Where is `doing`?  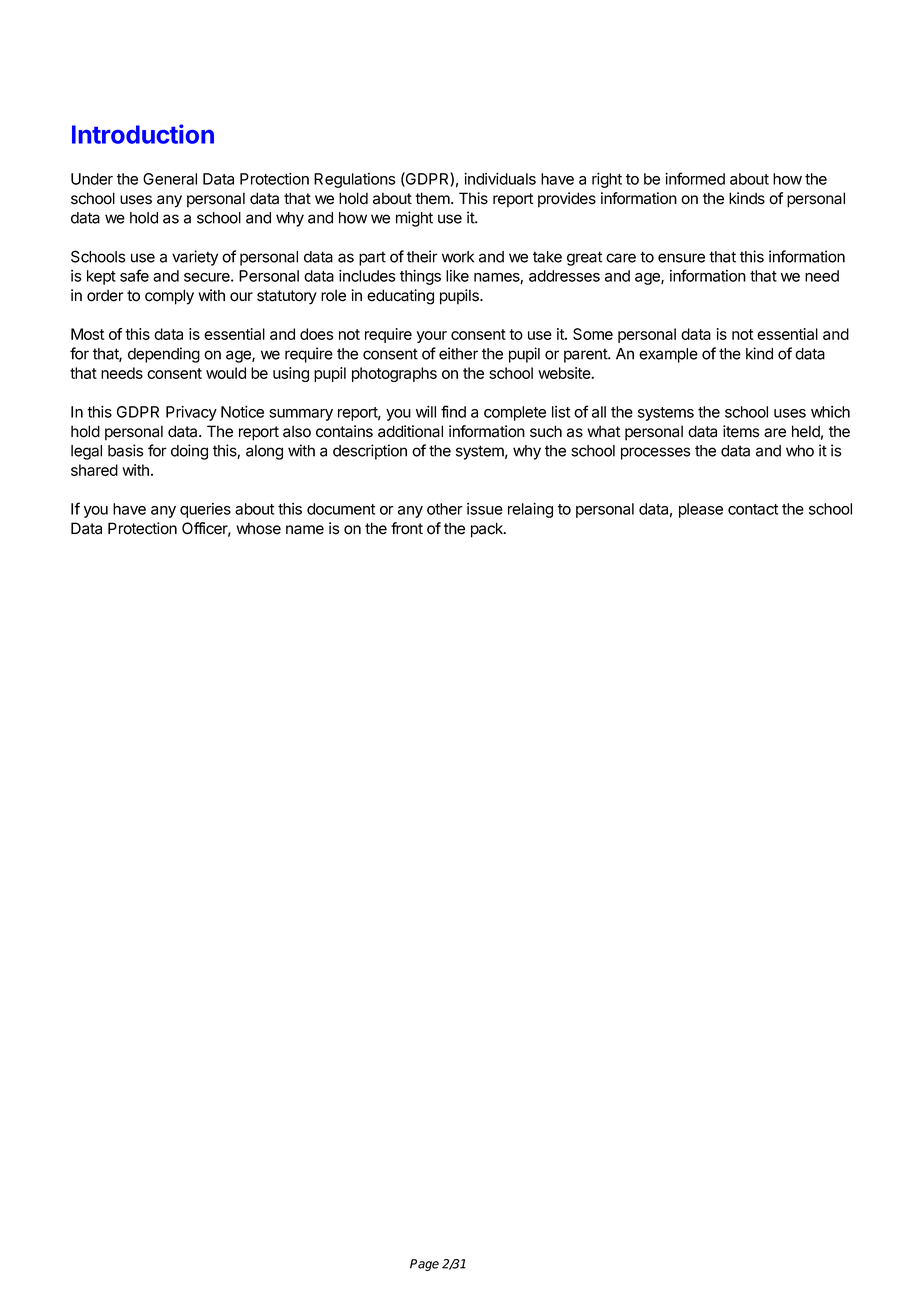
doing is located at coordinates (189, 452).
